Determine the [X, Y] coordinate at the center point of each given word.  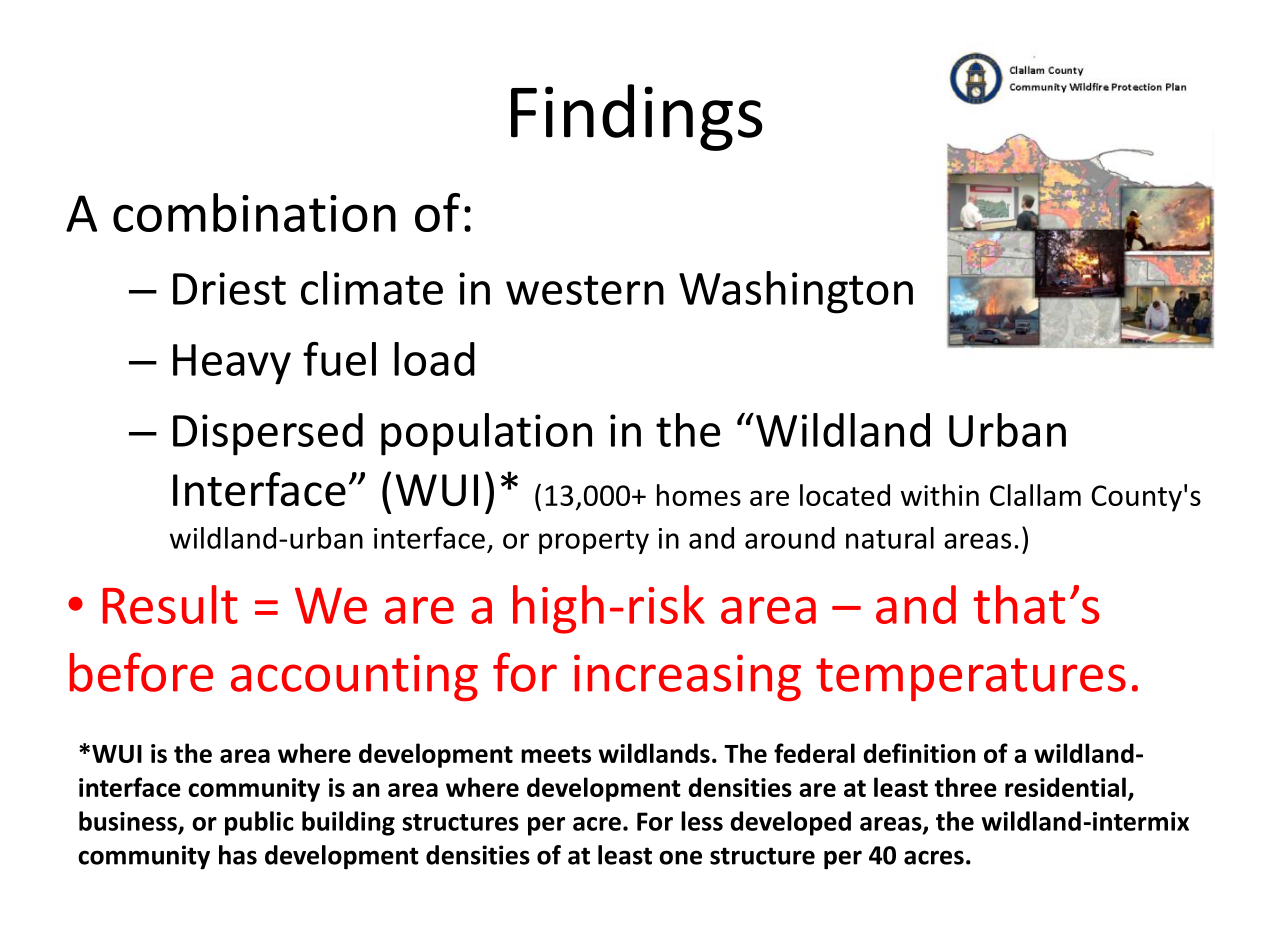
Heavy [232, 364]
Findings [637, 117]
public [259, 823]
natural [890, 538]
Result [170, 604]
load [434, 359]
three [966, 787]
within [940, 495]
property [594, 542]
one [680, 857]
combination [254, 212]
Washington [796, 292]
